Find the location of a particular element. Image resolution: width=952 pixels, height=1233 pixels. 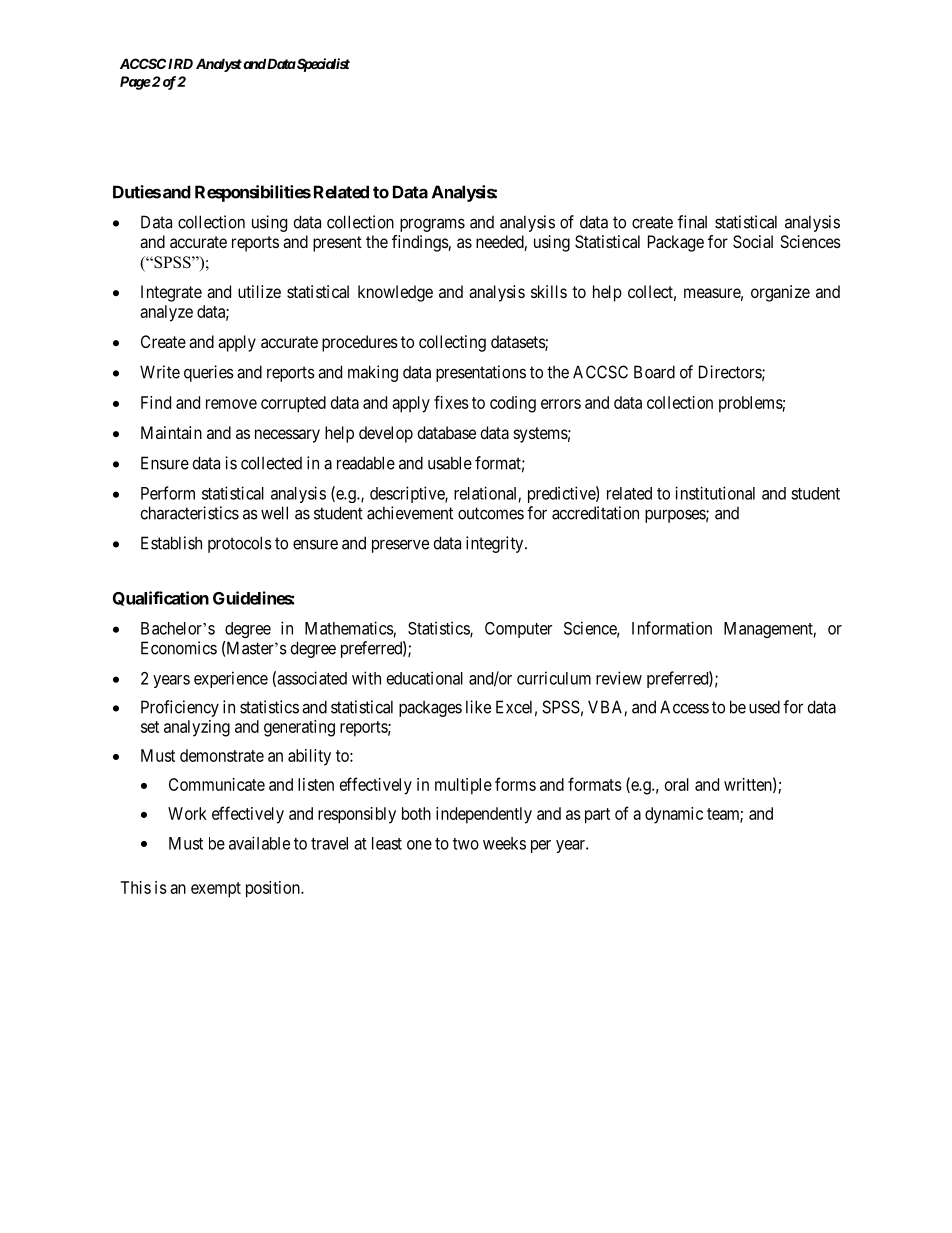

fixes is located at coordinates (451, 402).
